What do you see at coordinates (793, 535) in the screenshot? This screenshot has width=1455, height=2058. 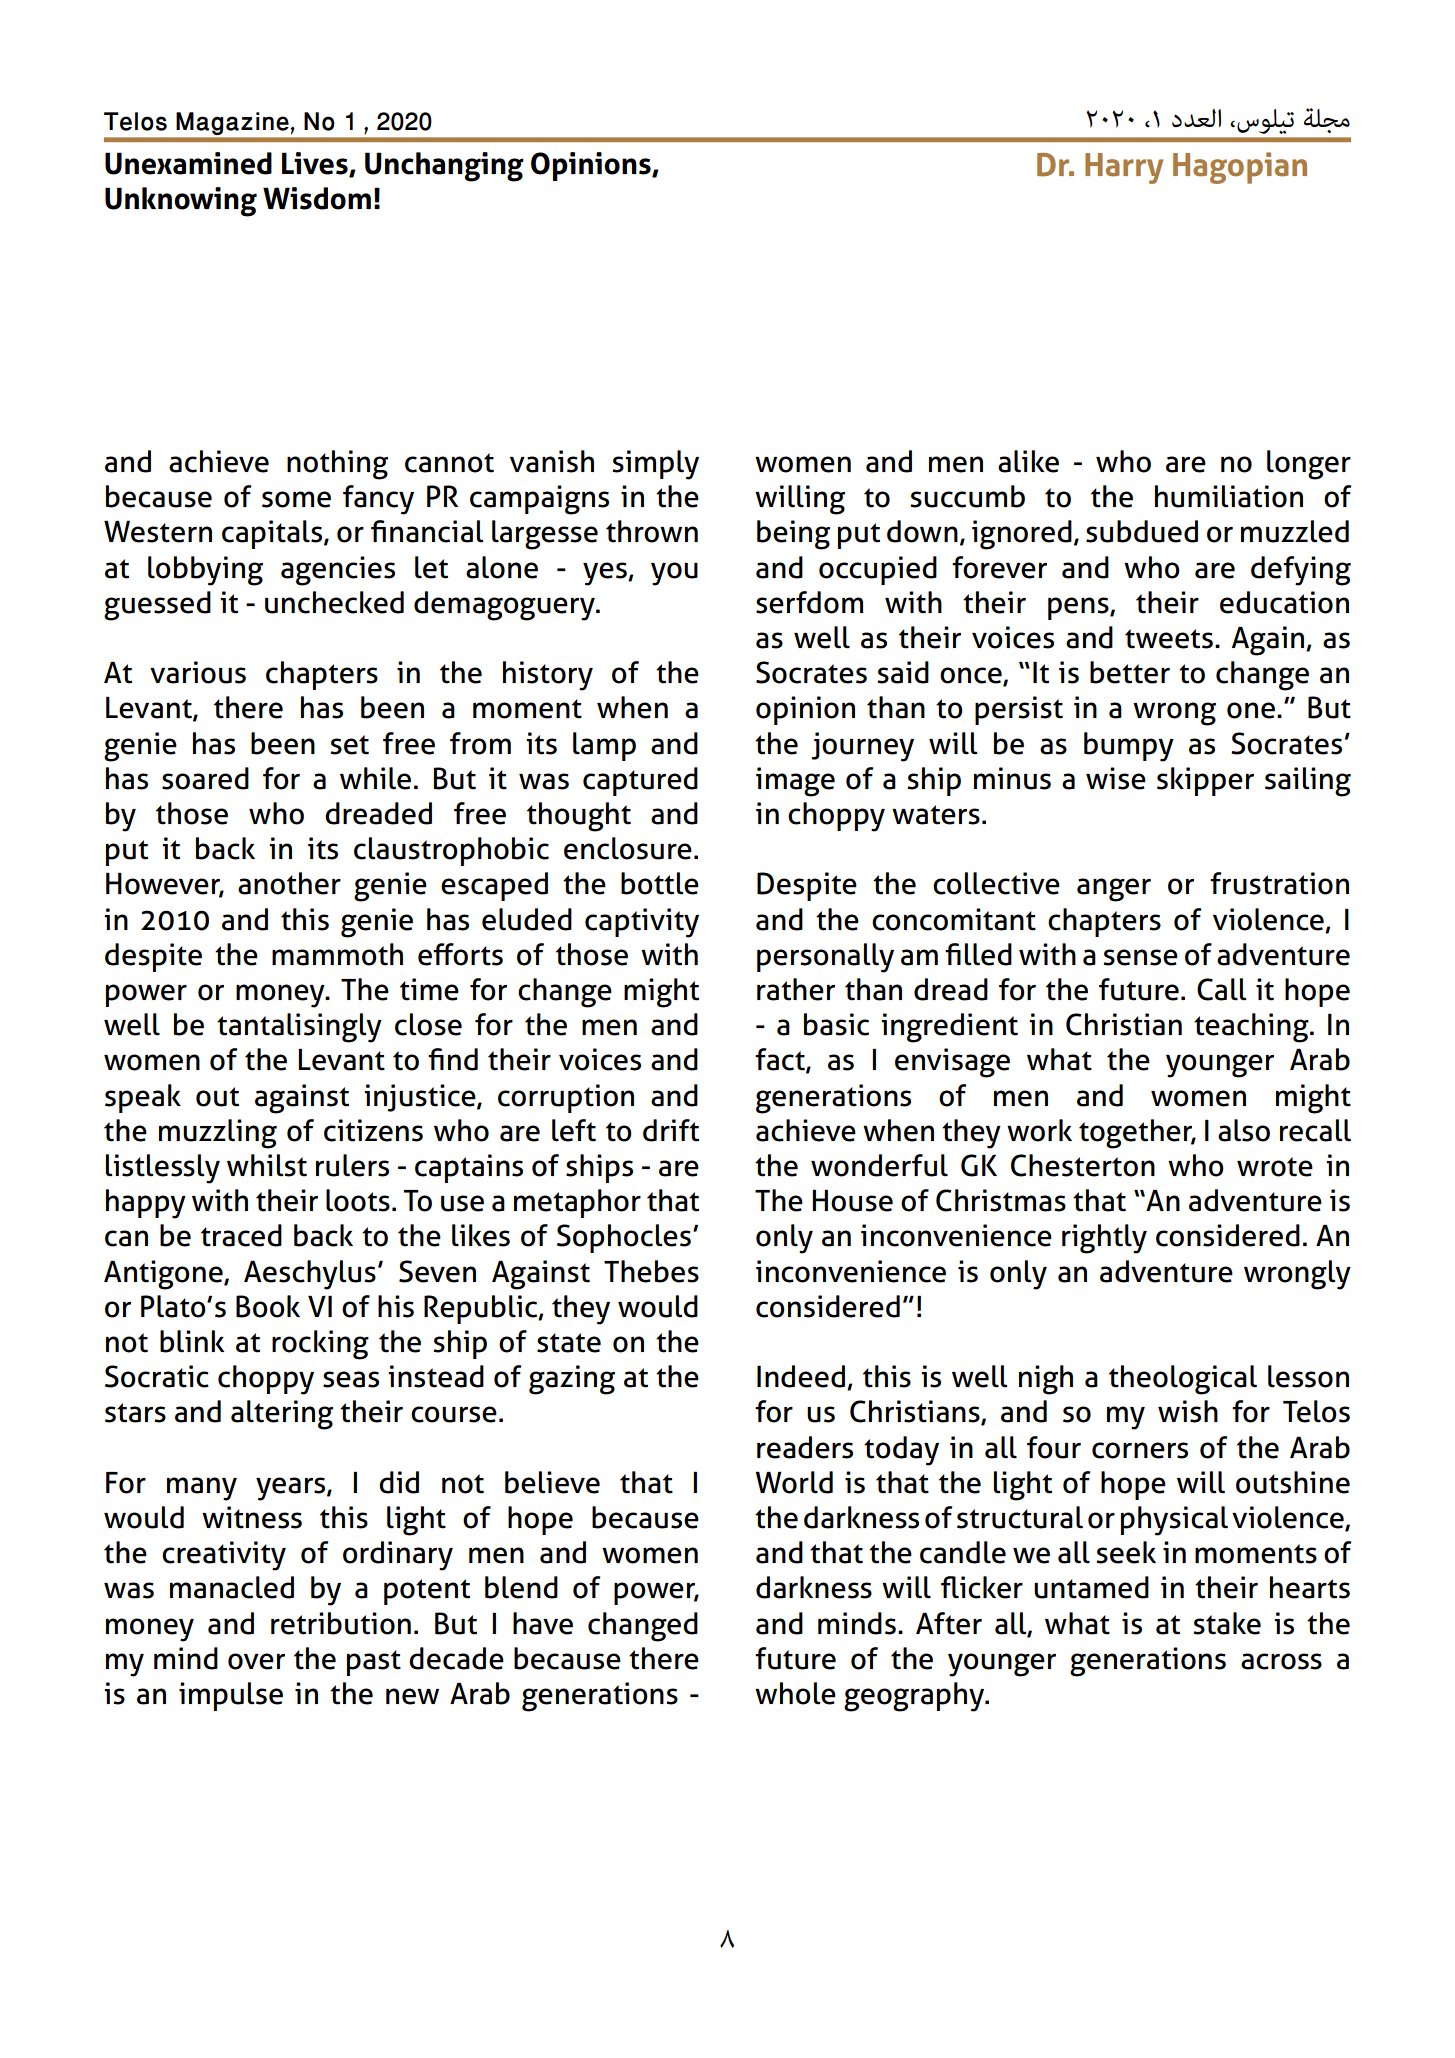 I see `being` at bounding box center [793, 535].
